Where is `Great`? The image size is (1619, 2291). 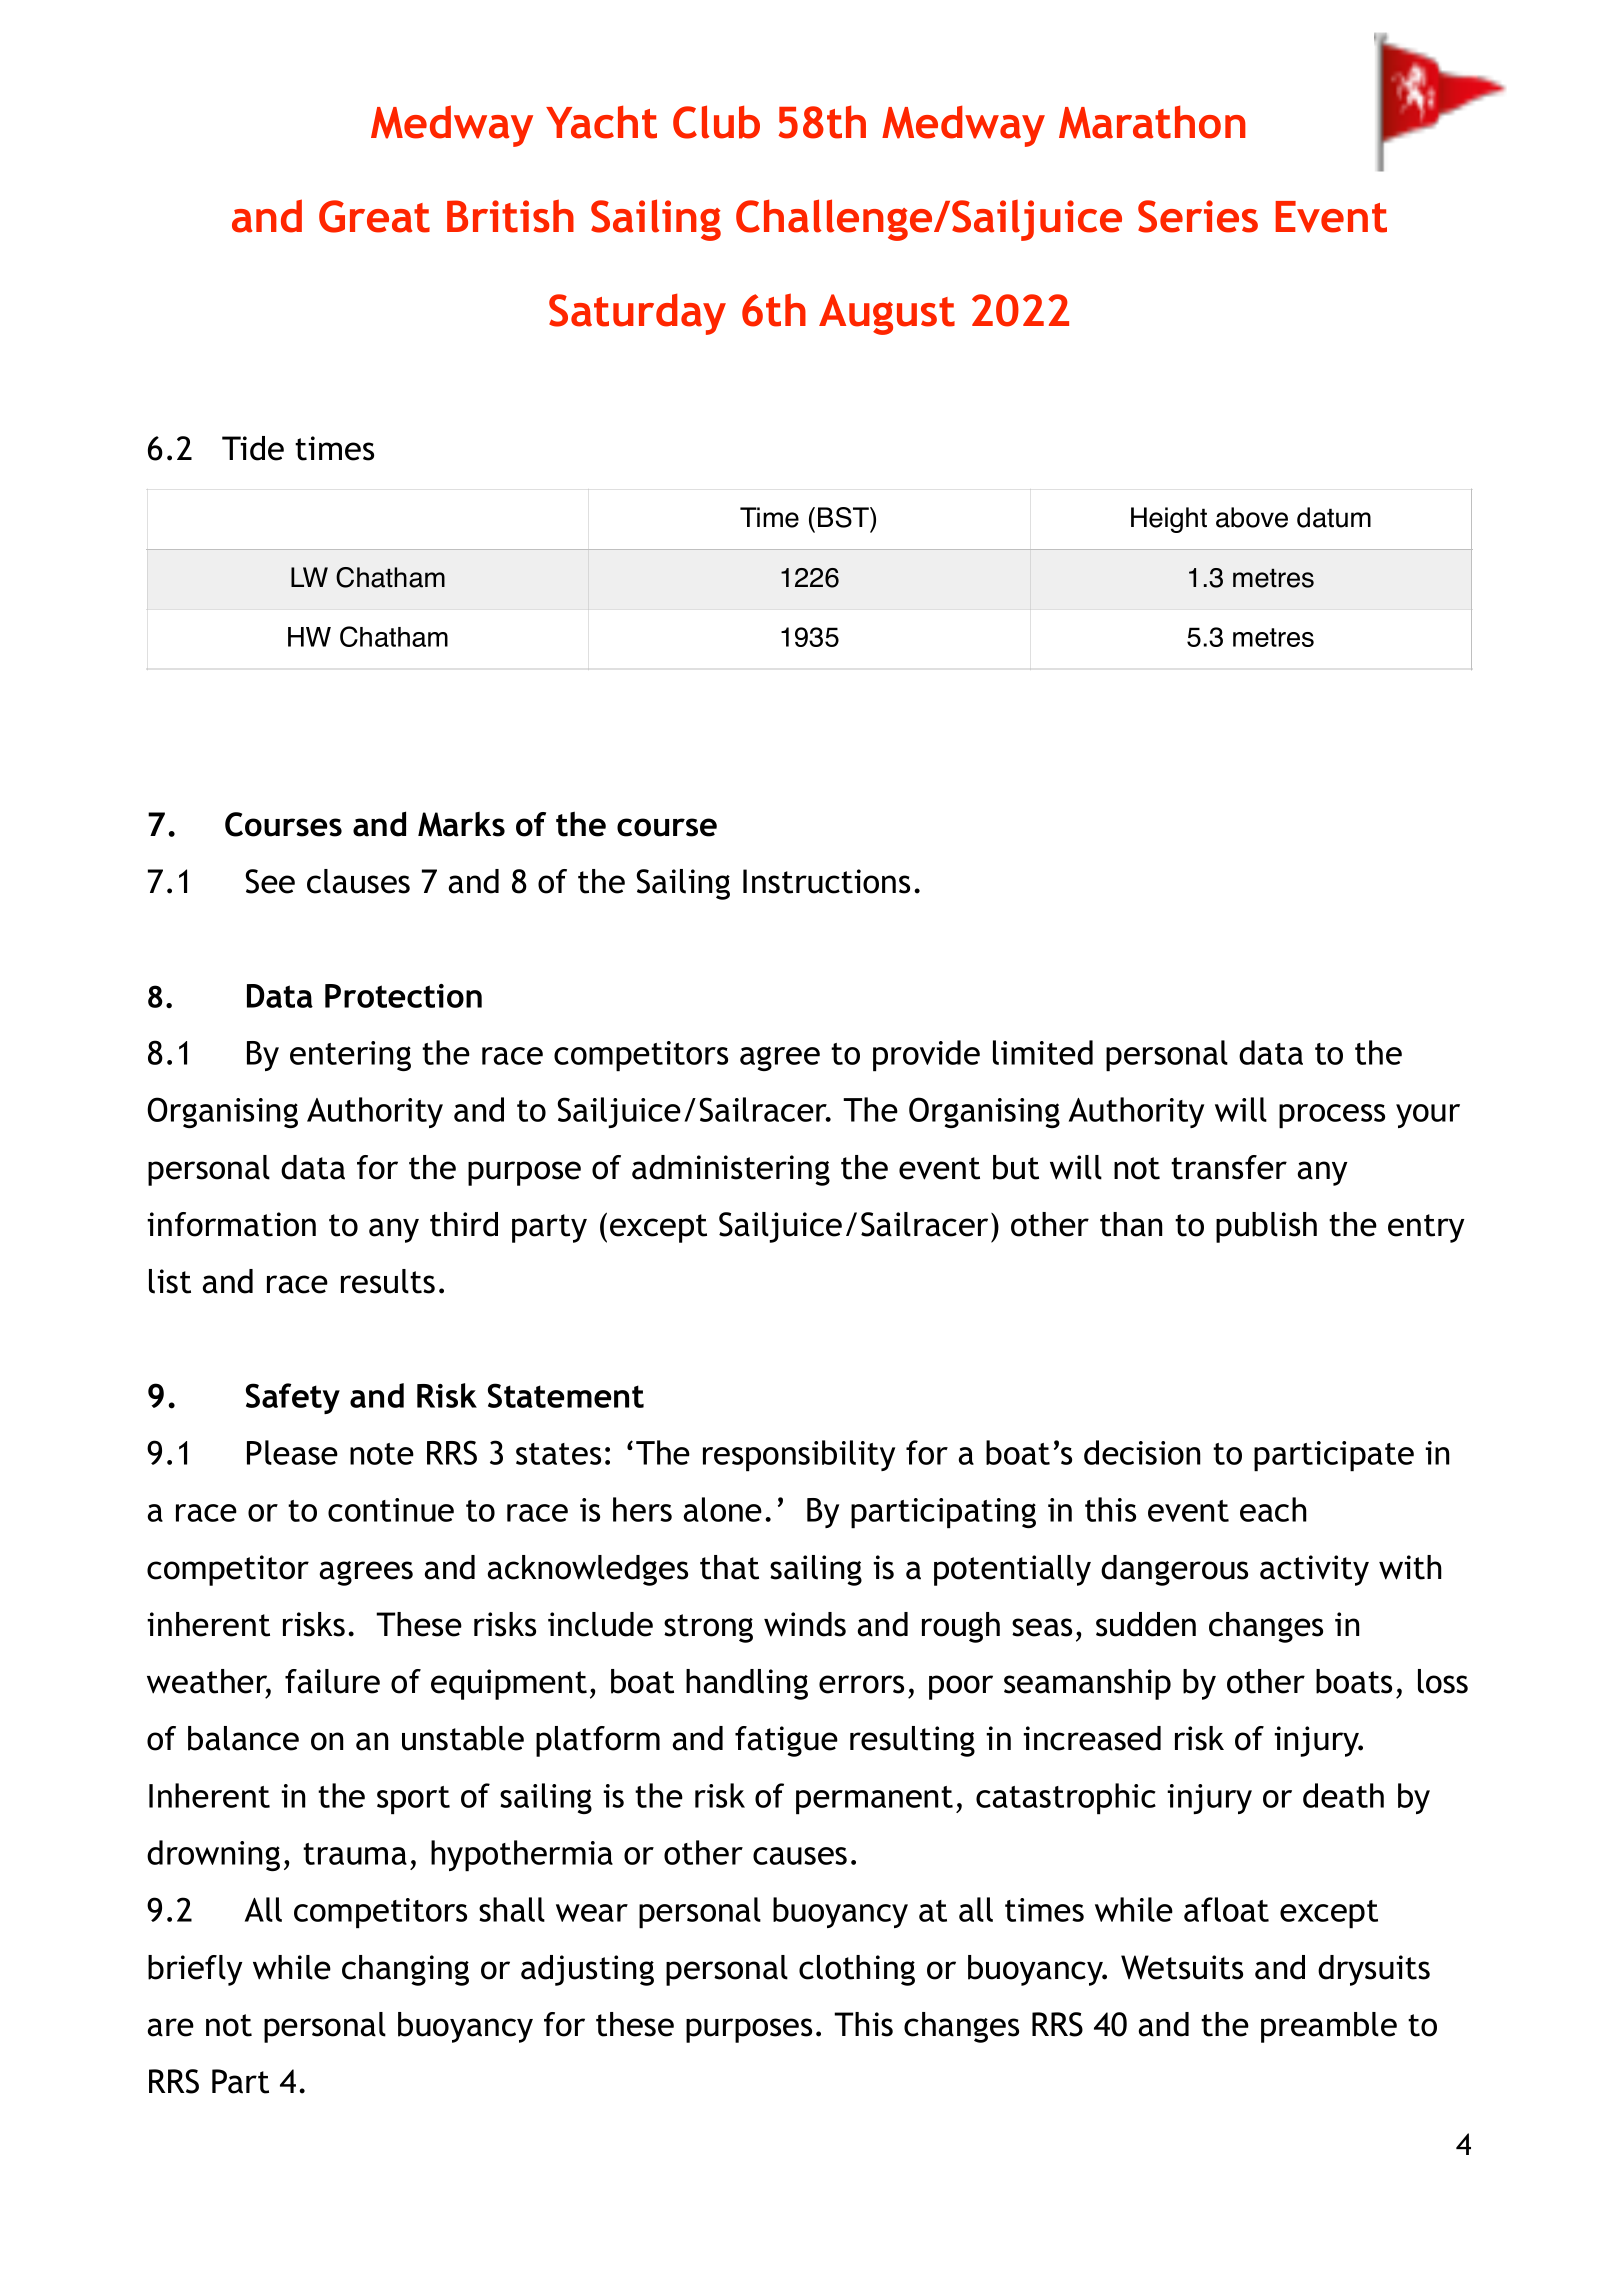 Great is located at coordinates (374, 216).
